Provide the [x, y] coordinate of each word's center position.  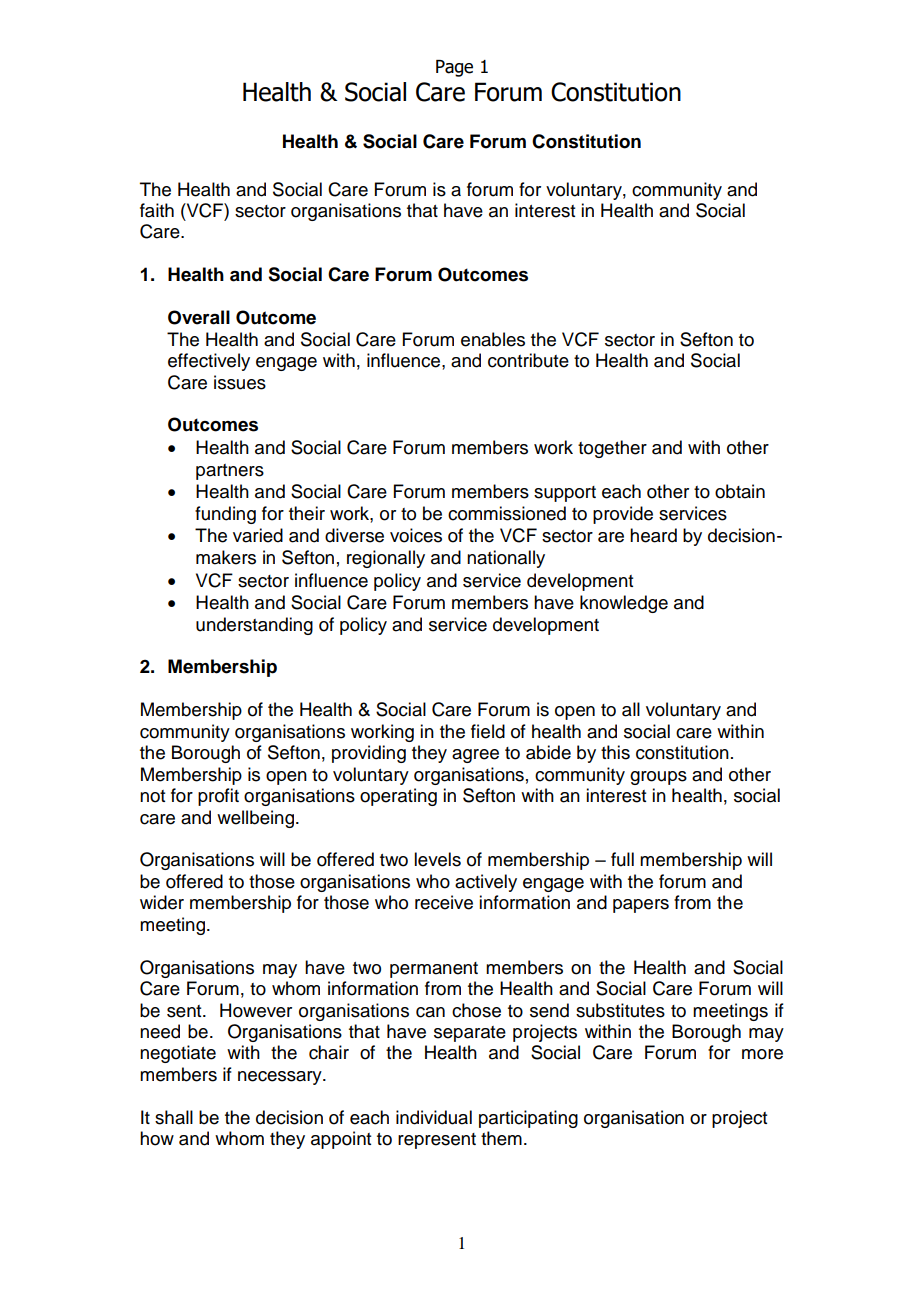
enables [493, 339]
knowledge [624, 604]
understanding [254, 626]
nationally [506, 559]
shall [174, 1117]
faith [157, 210]
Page [454, 68]
